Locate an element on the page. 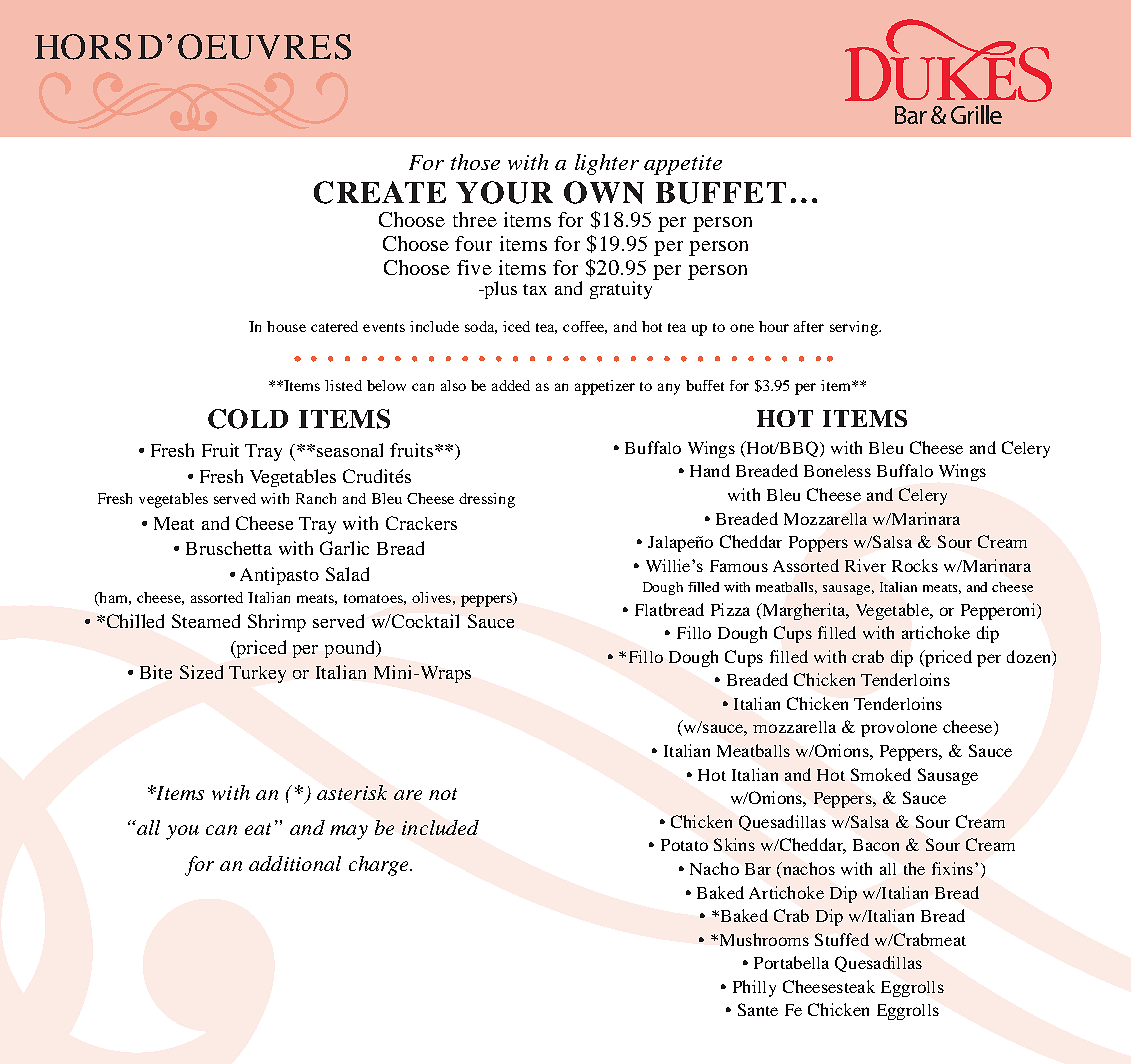 The image size is (1131, 1064). house is located at coordinates (286, 326).
